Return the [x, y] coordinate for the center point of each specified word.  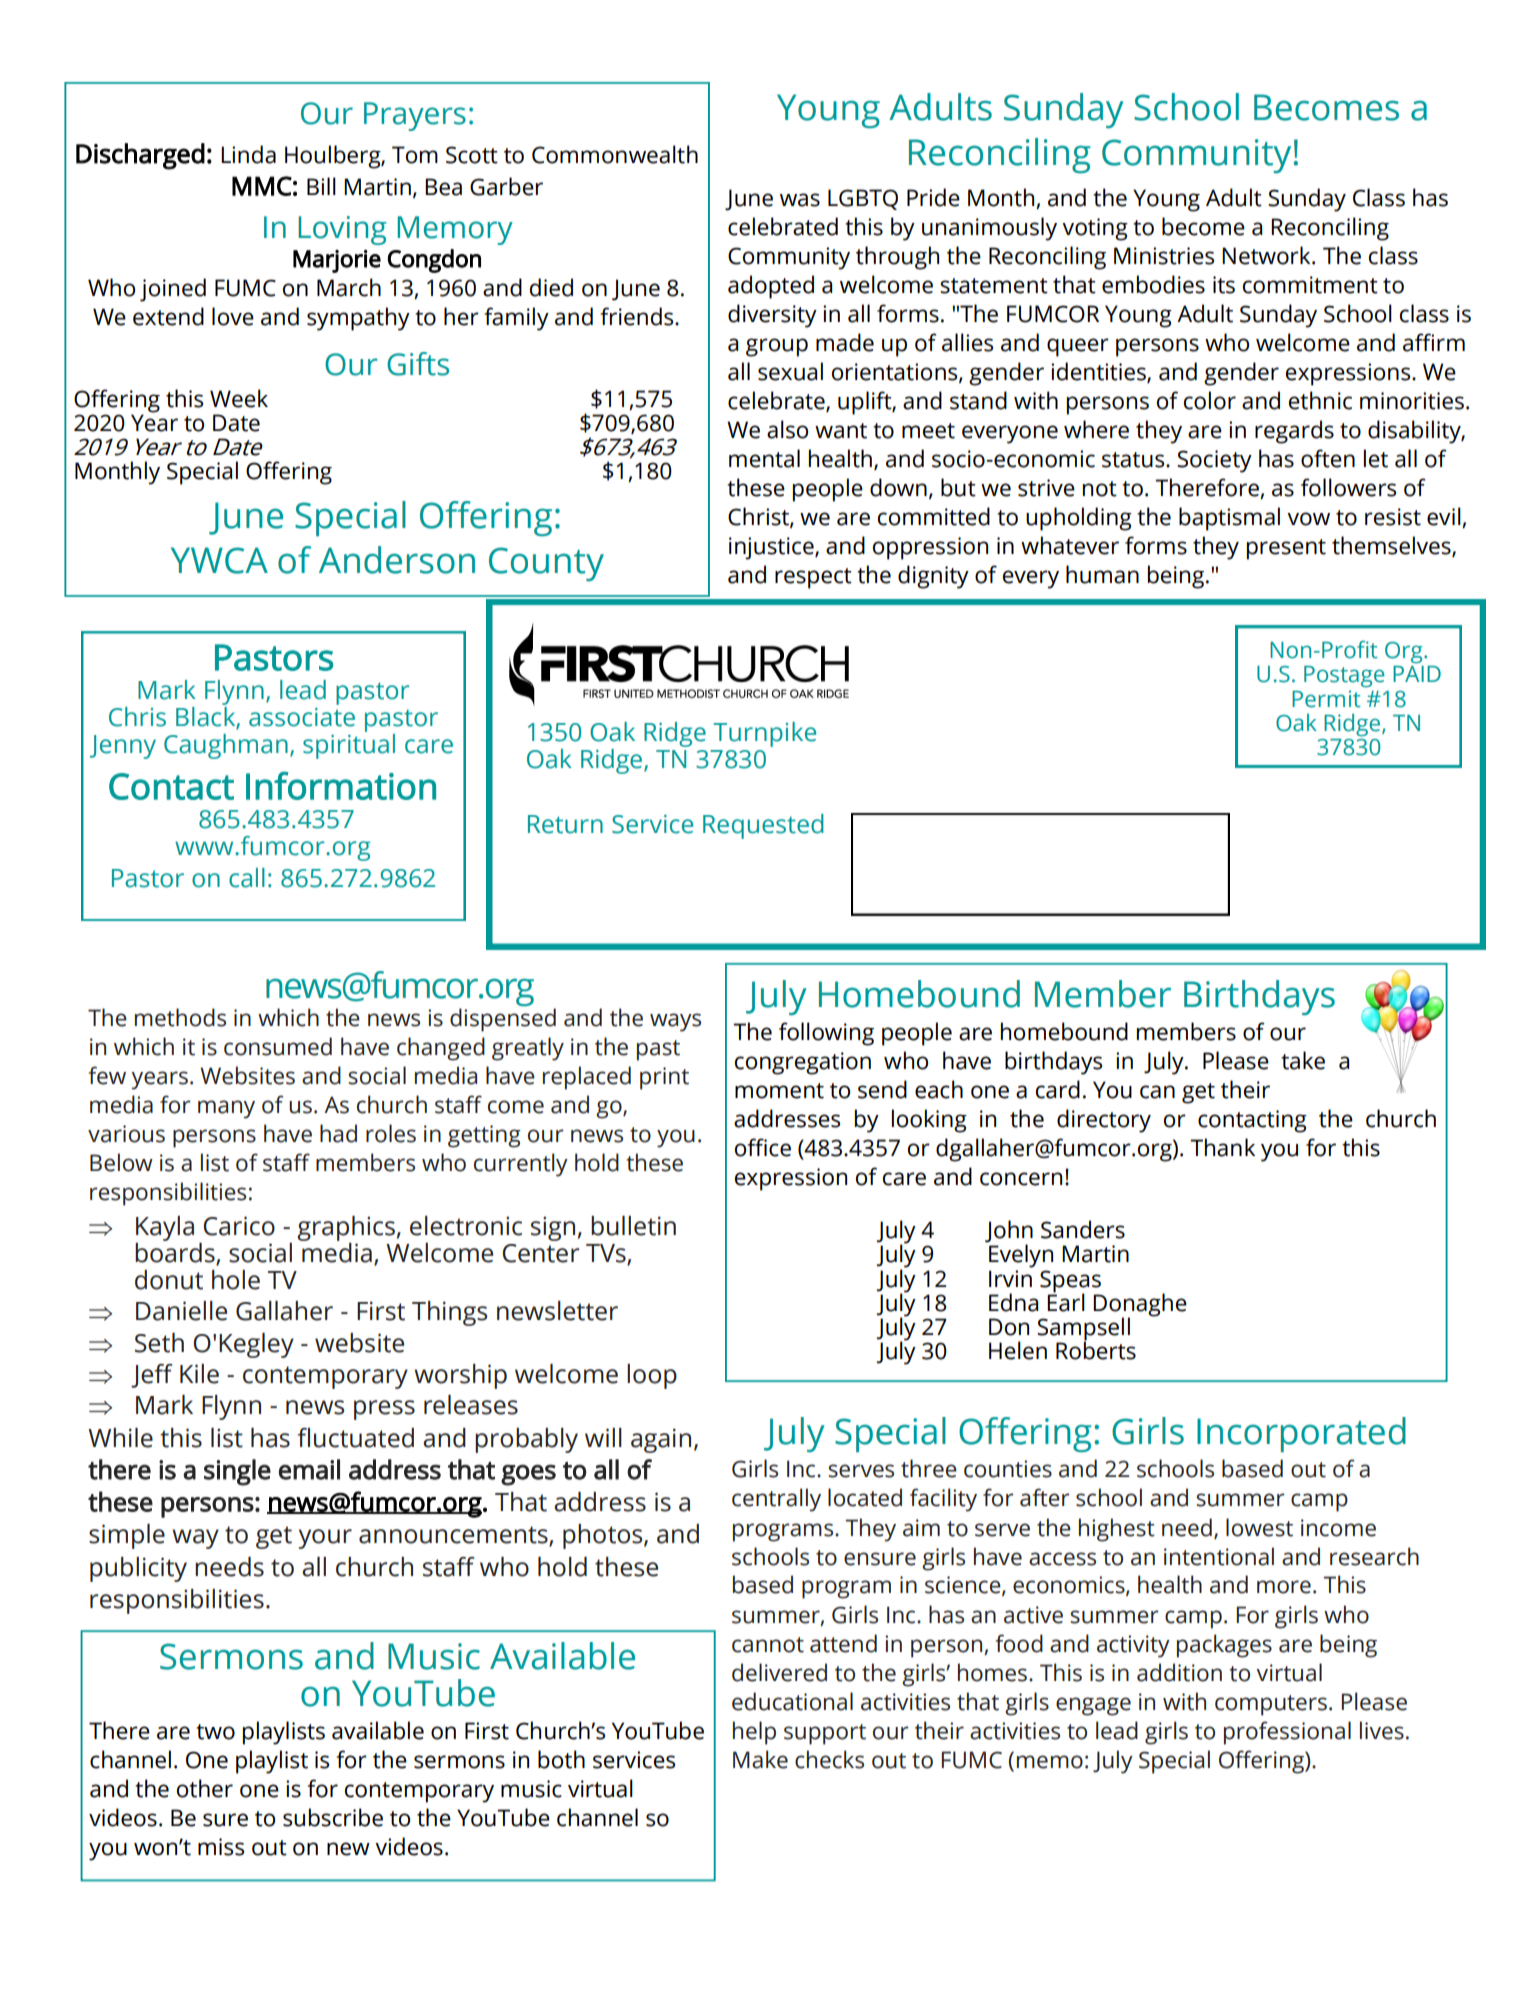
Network [1267, 255]
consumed [278, 1046]
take [1303, 1060]
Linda [248, 154]
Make [760, 1759]
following [826, 1034]
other [205, 1788]
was [800, 200]
